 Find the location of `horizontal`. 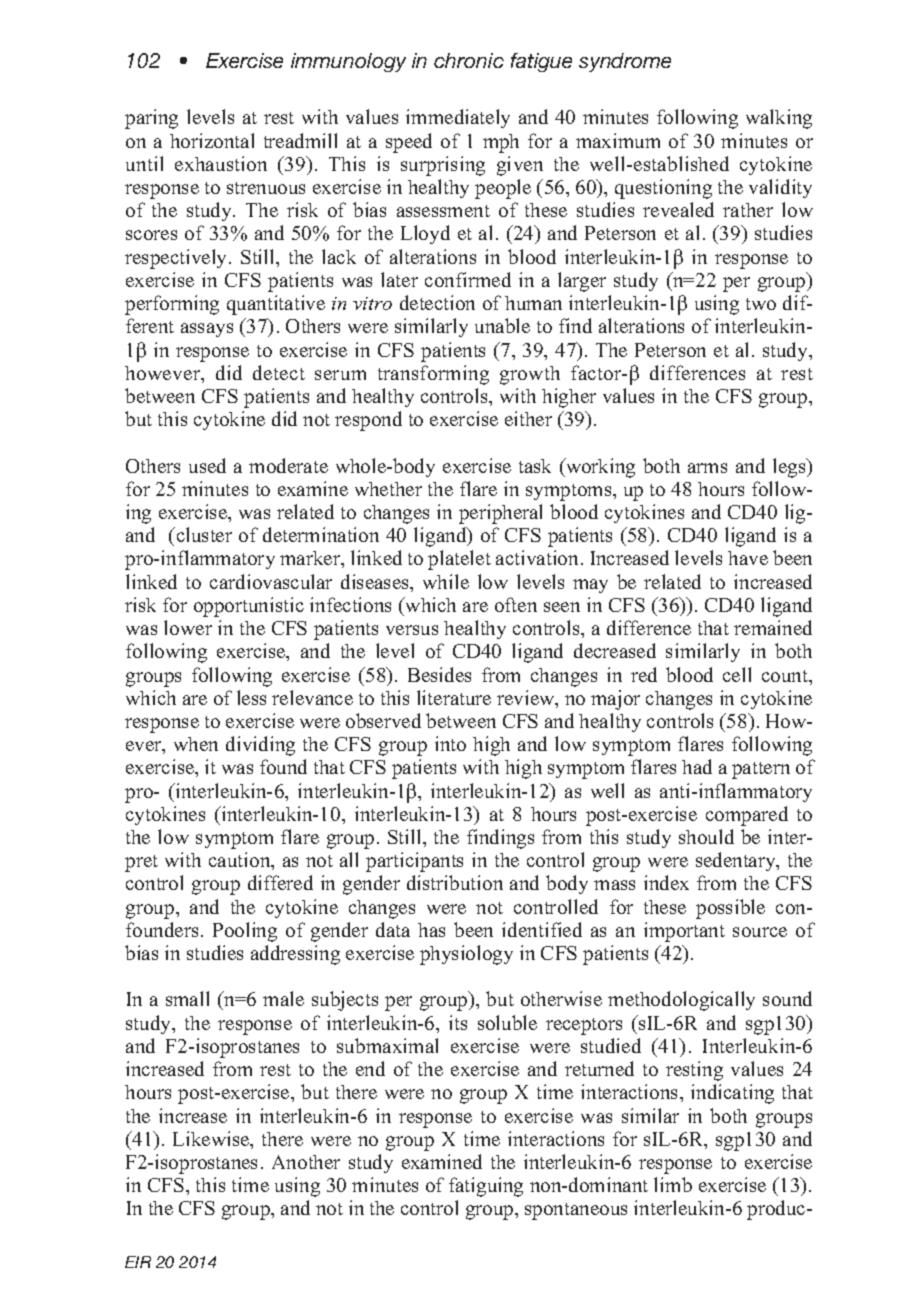

horizontal is located at coordinates (212, 140).
